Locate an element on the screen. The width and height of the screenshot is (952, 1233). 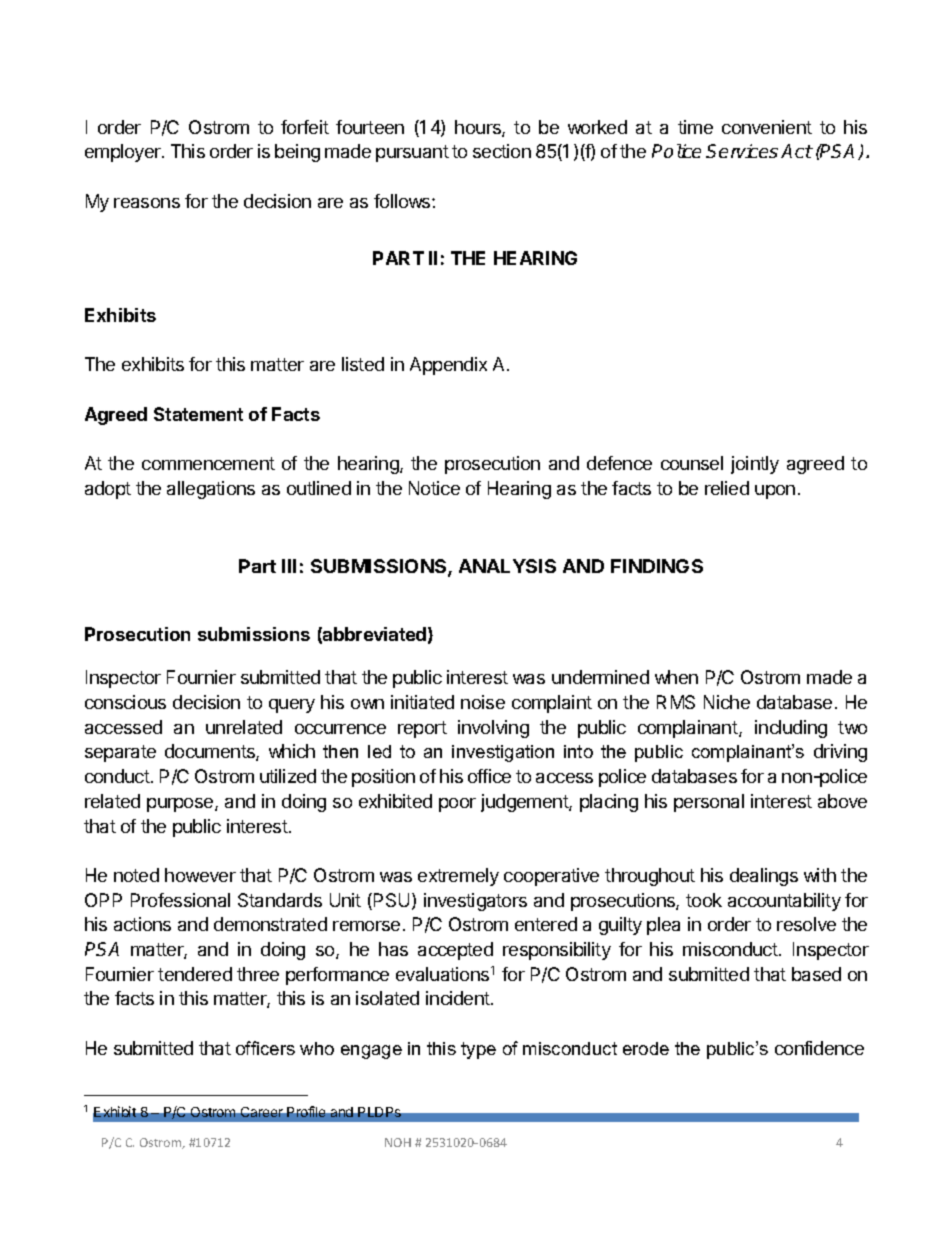
section is located at coordinates (502, 151).
